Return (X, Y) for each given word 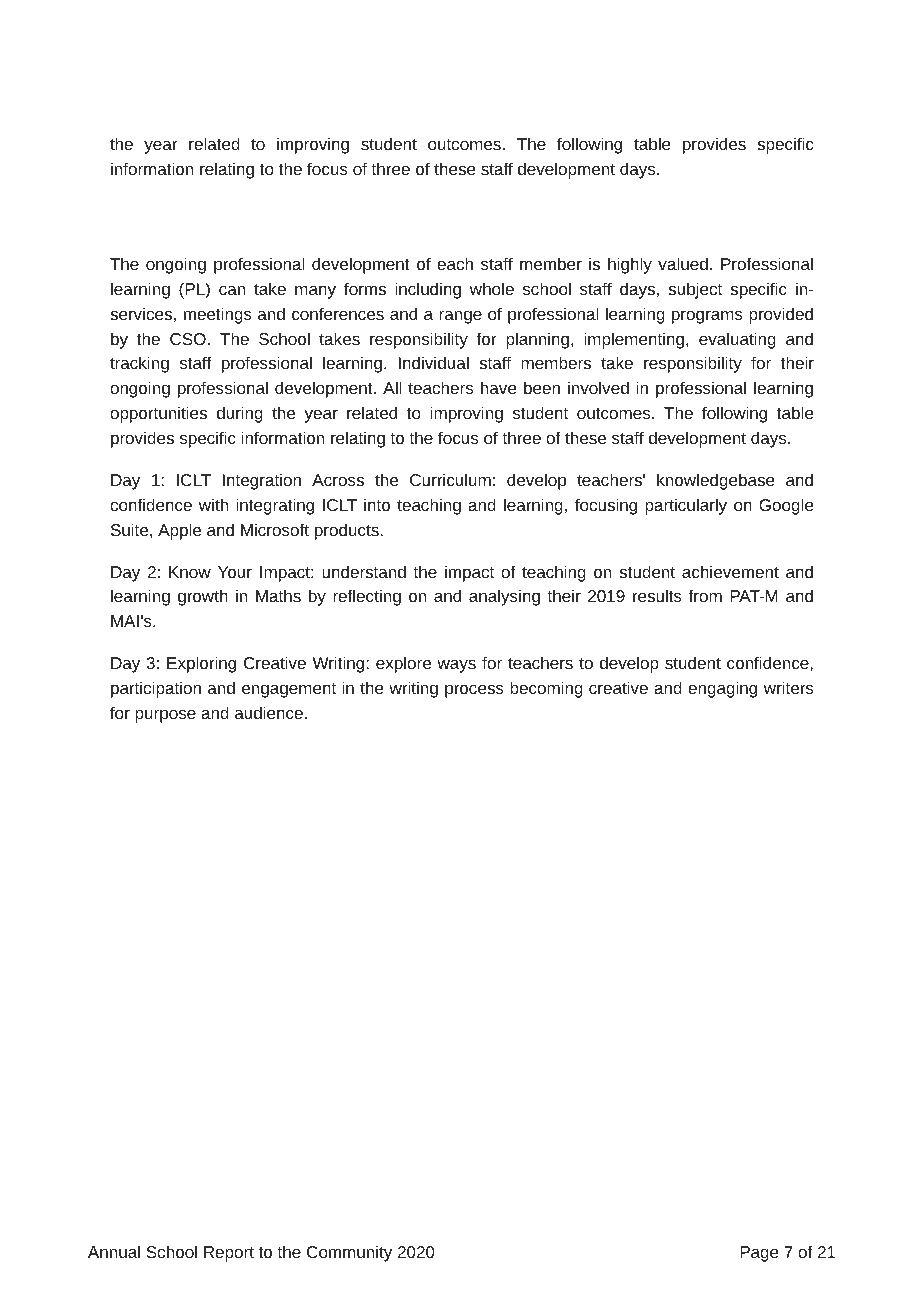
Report (229, 1254)
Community (349, 1253)
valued (683, 263)
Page (759, 1254)
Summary (149, 217)
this (425, 216)
